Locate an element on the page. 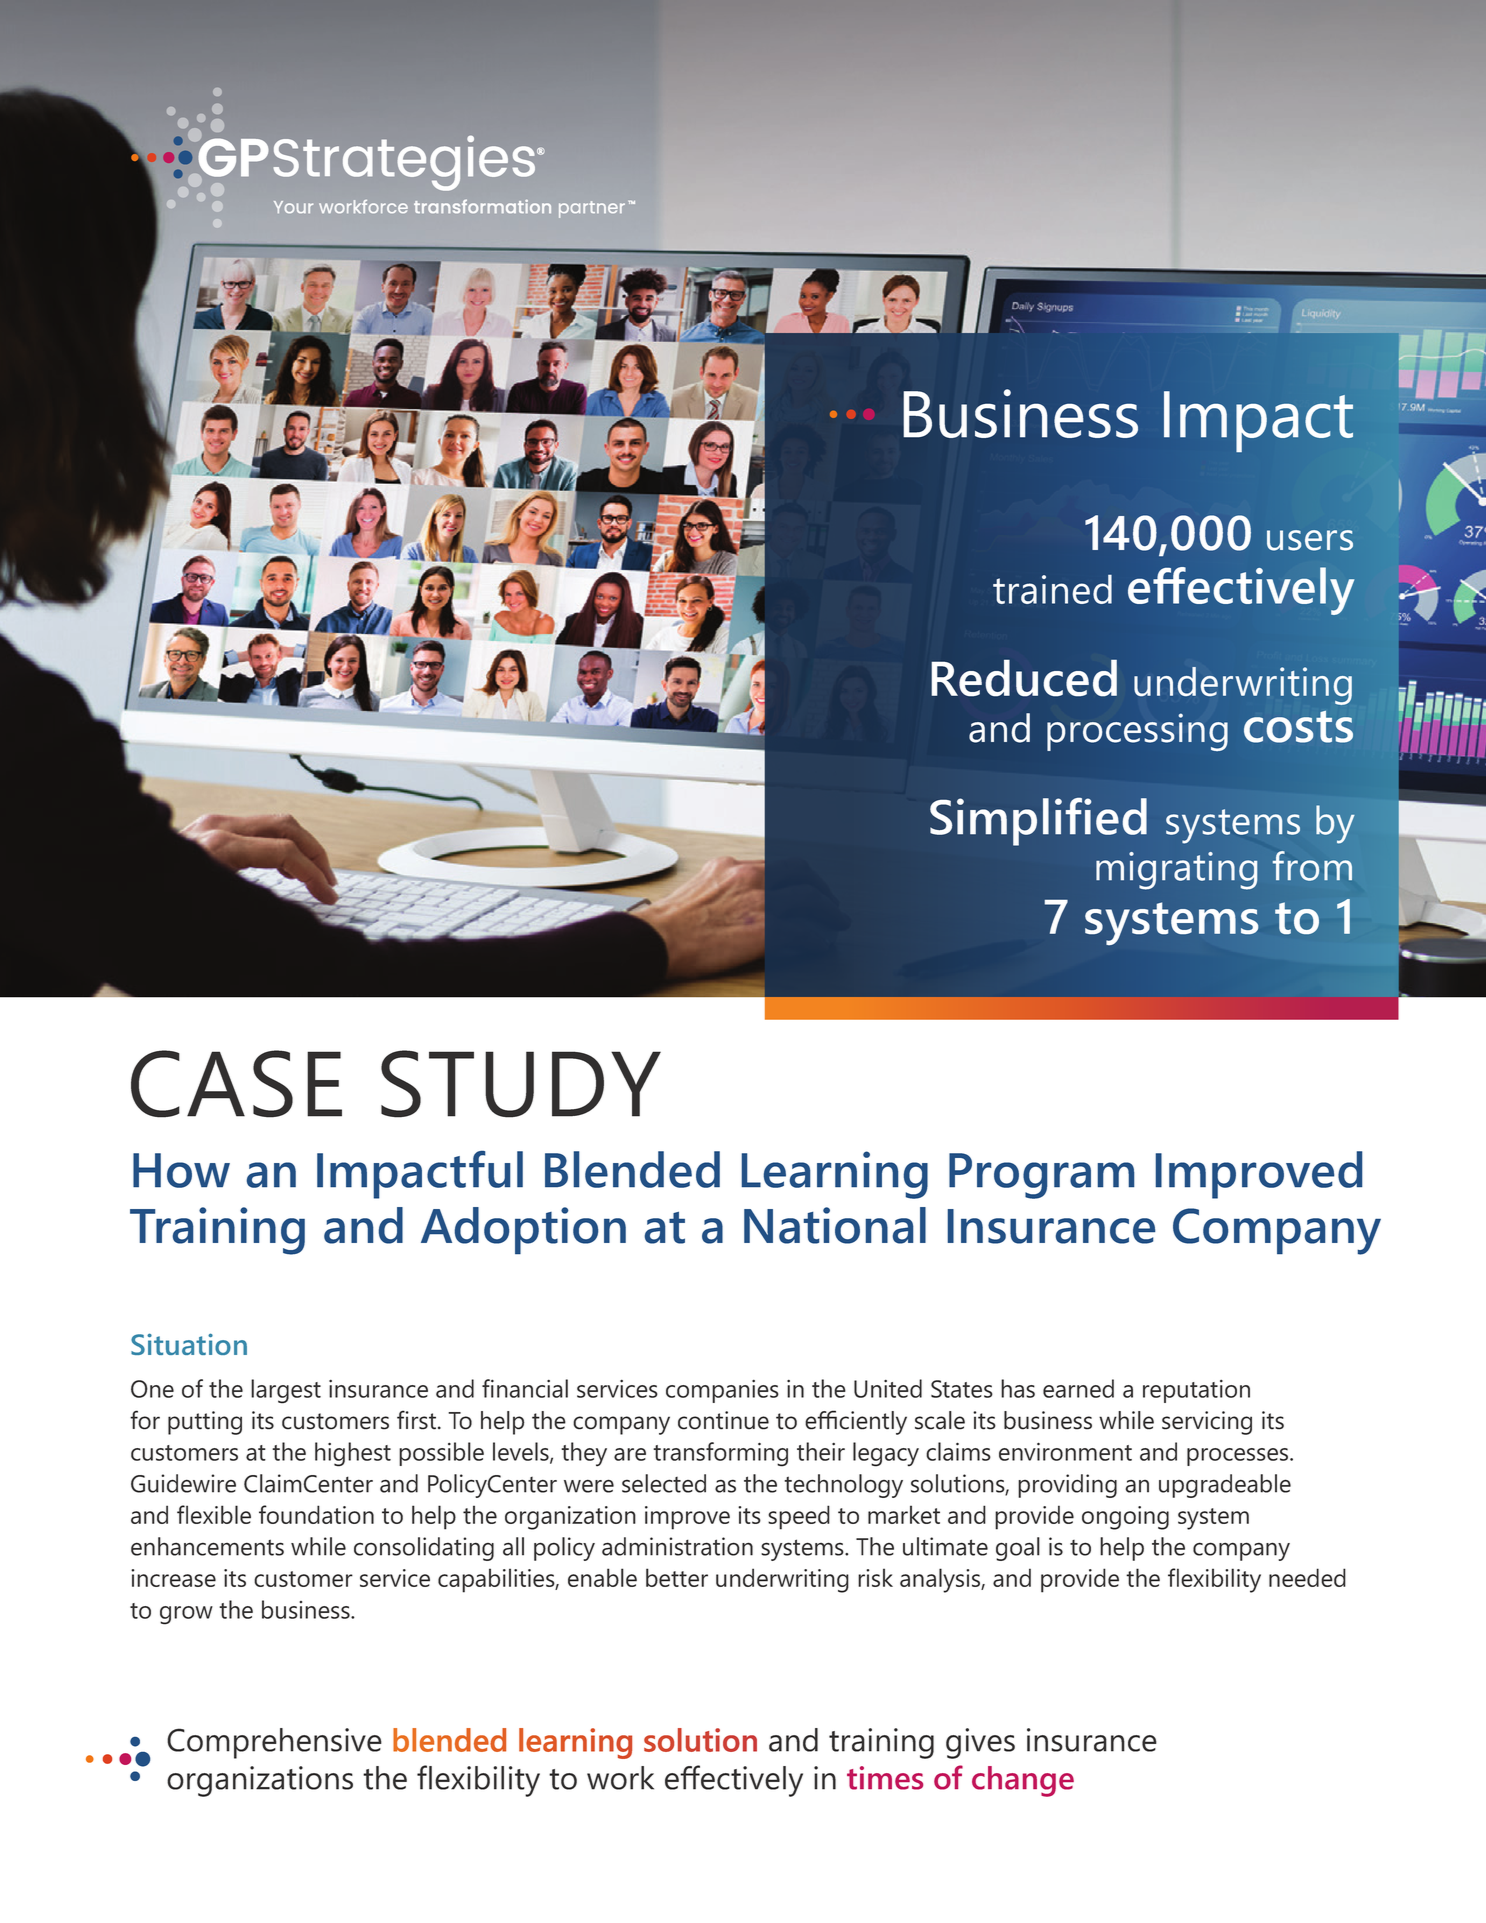 The width and height of the page is (1486, 1923). Comprehensive is located at coordinates (274, 1743).
